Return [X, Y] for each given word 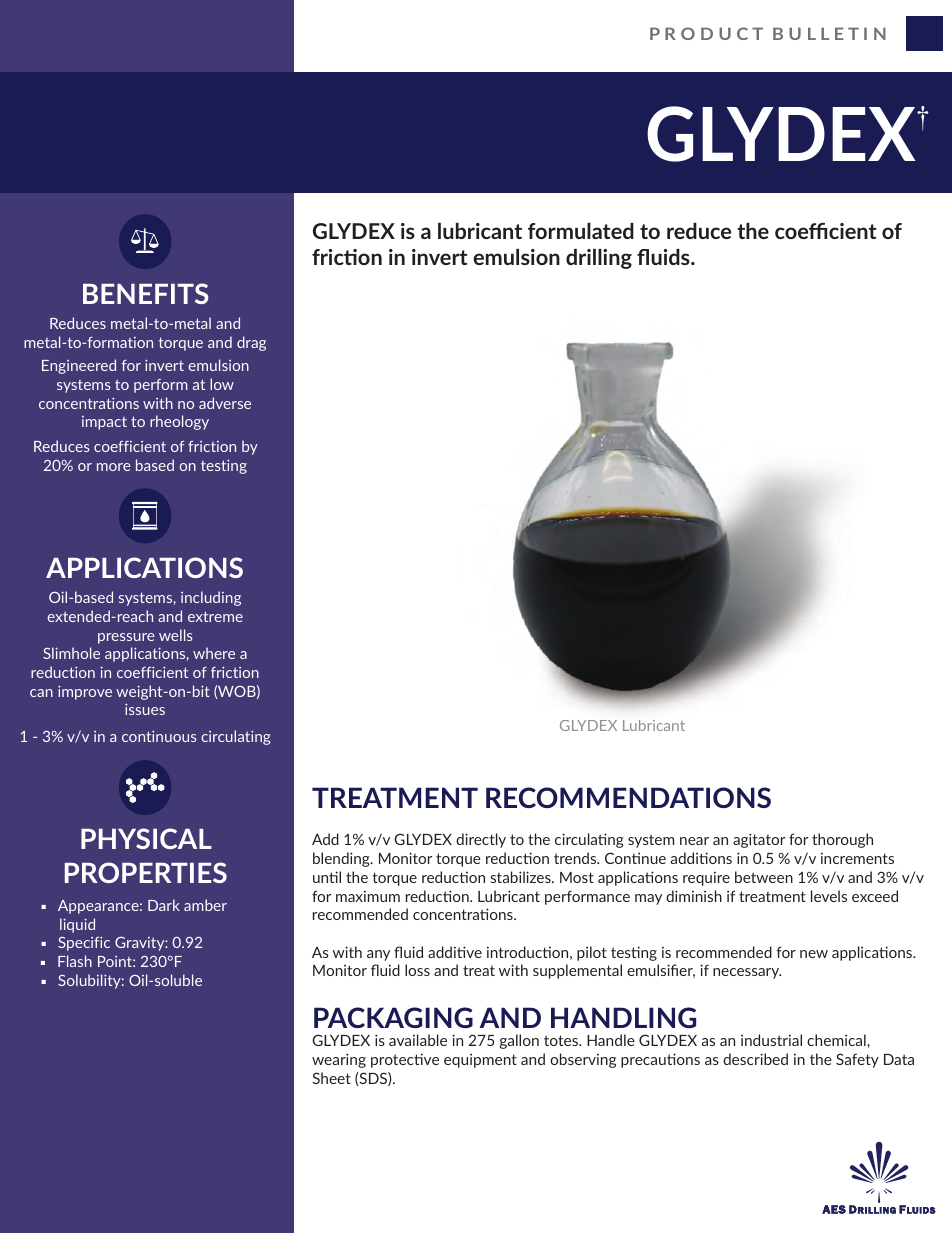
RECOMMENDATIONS [628, 797]
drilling [599, 259]
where [214, 653]
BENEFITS [146, 293]
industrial [771, 1040]
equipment [480, 1061]
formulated [581, 231]
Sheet [331, 1078]
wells [176, 635]
